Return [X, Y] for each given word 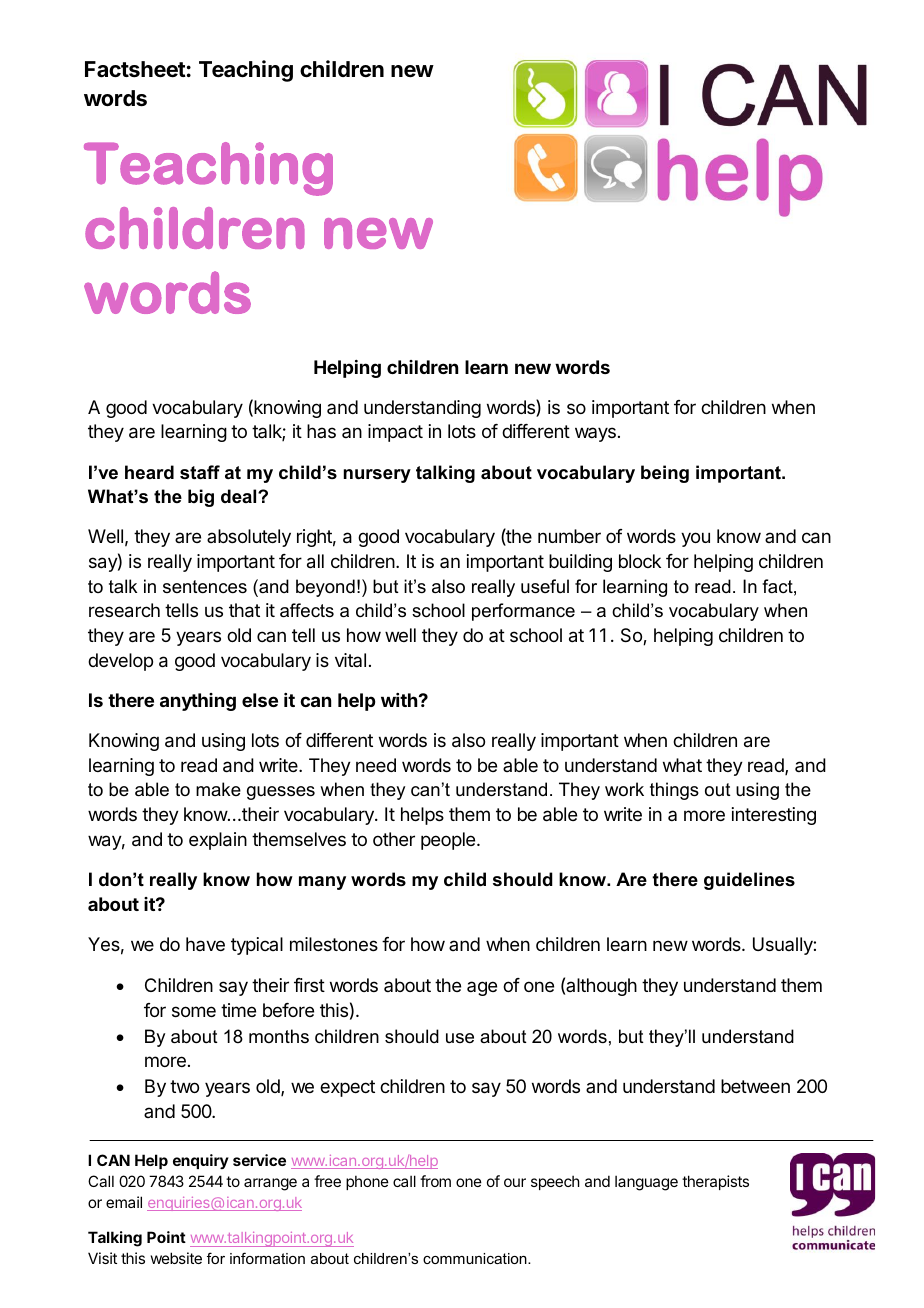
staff [200, 472]
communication [476, 1258]
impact [395, 433]
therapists [715, 1182]
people [449, 841]
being [665, 474]
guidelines [749, 881]
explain [218, 841]
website [176, 1258]
